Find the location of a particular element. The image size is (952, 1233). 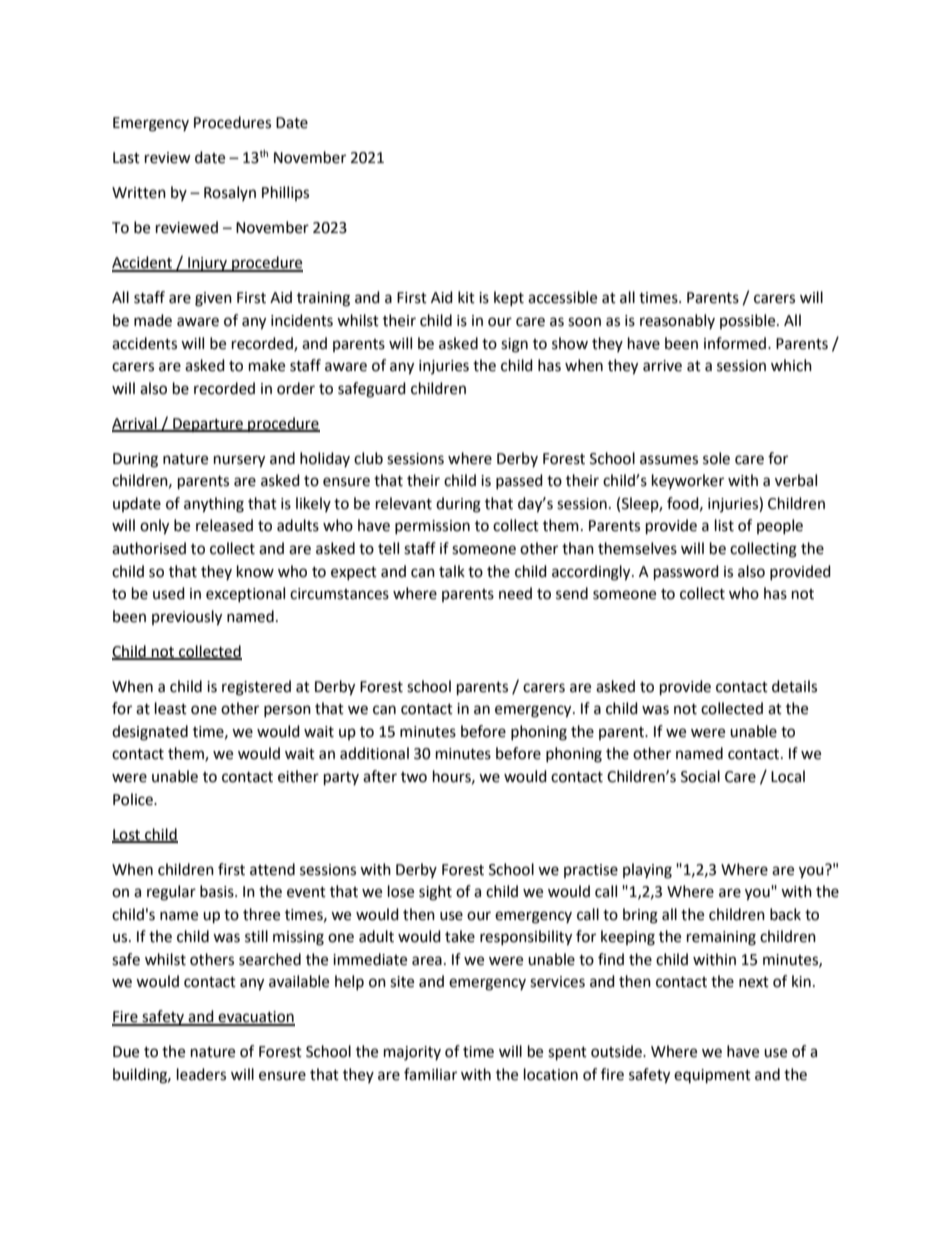

familiar is located at coordinates (430, 1074).
